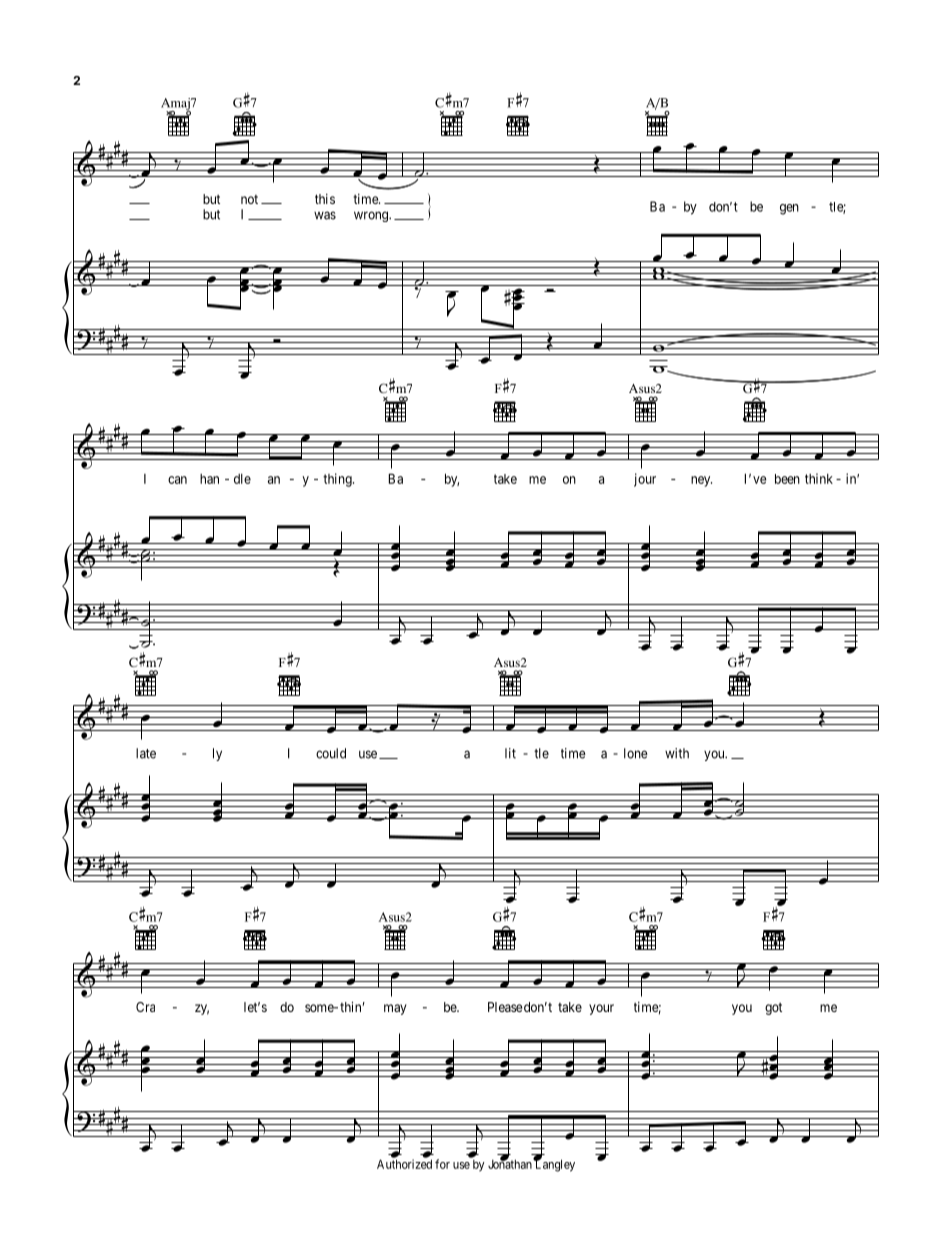 The height and width of the screenshot is (1233, 952). I want to click on was, so click(325, 215).
